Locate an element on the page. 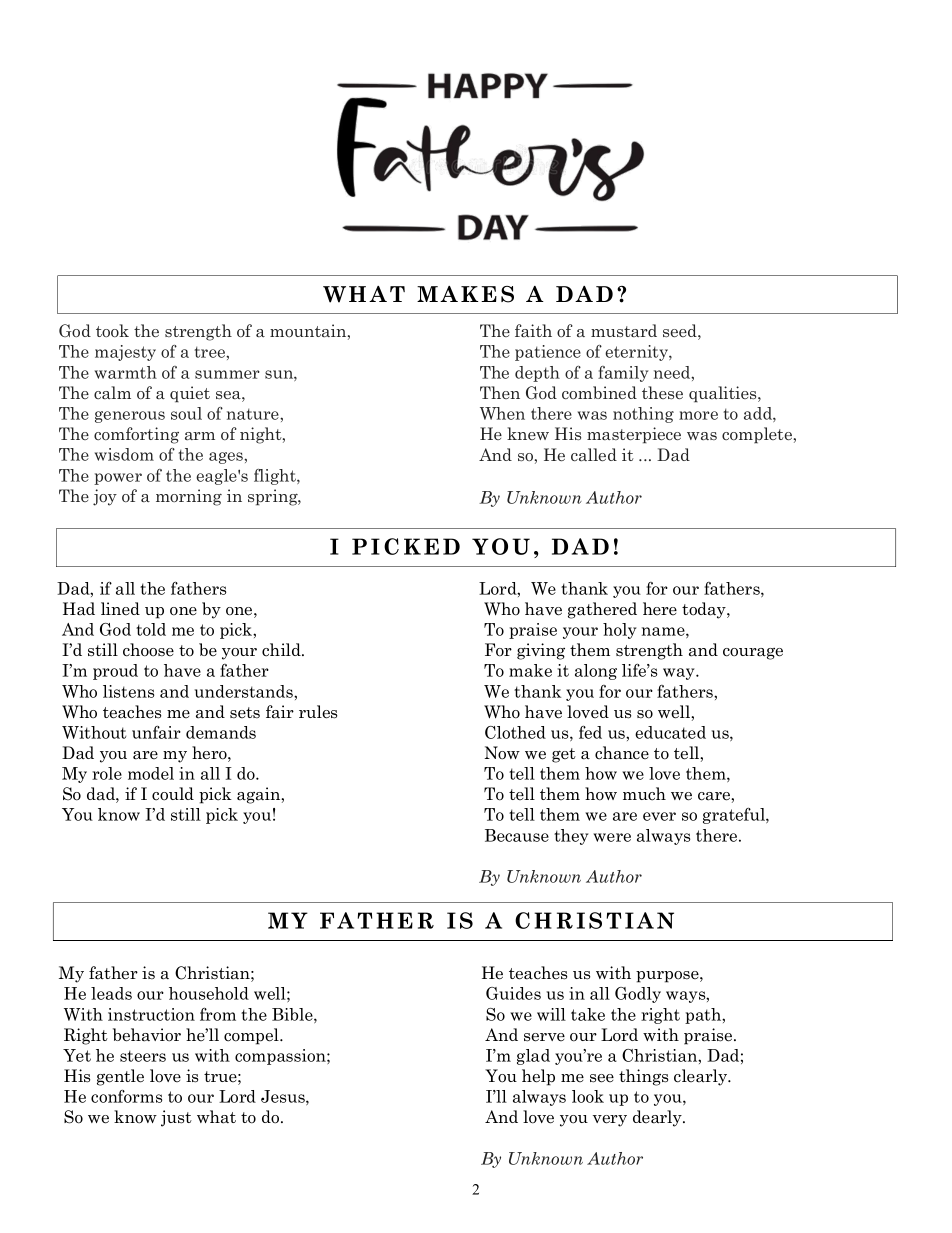 The image size is (952, 1233). educated is located at coordinates (670, 732).
